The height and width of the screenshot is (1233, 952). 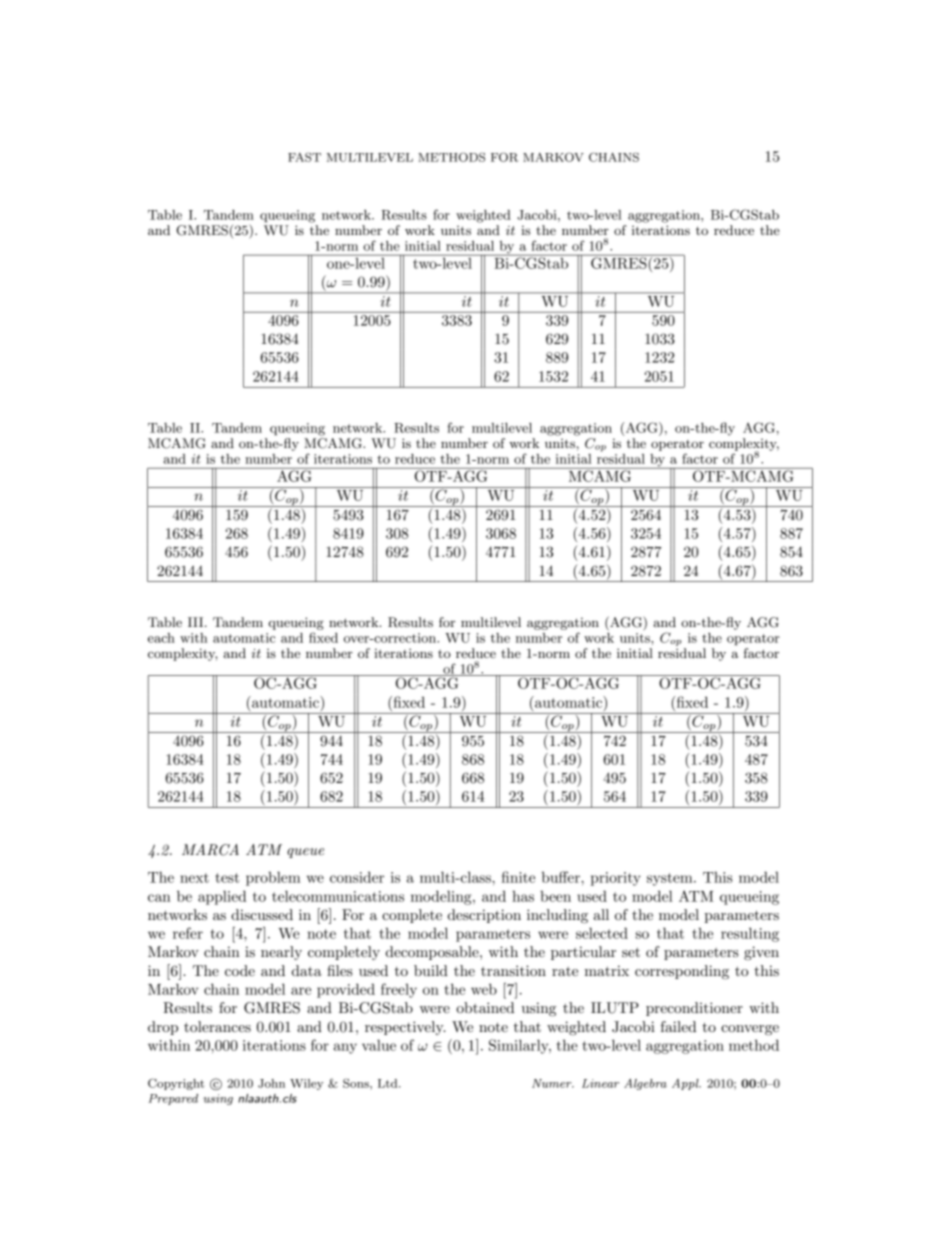 I want to click on test, so click(x=227, y=878).
